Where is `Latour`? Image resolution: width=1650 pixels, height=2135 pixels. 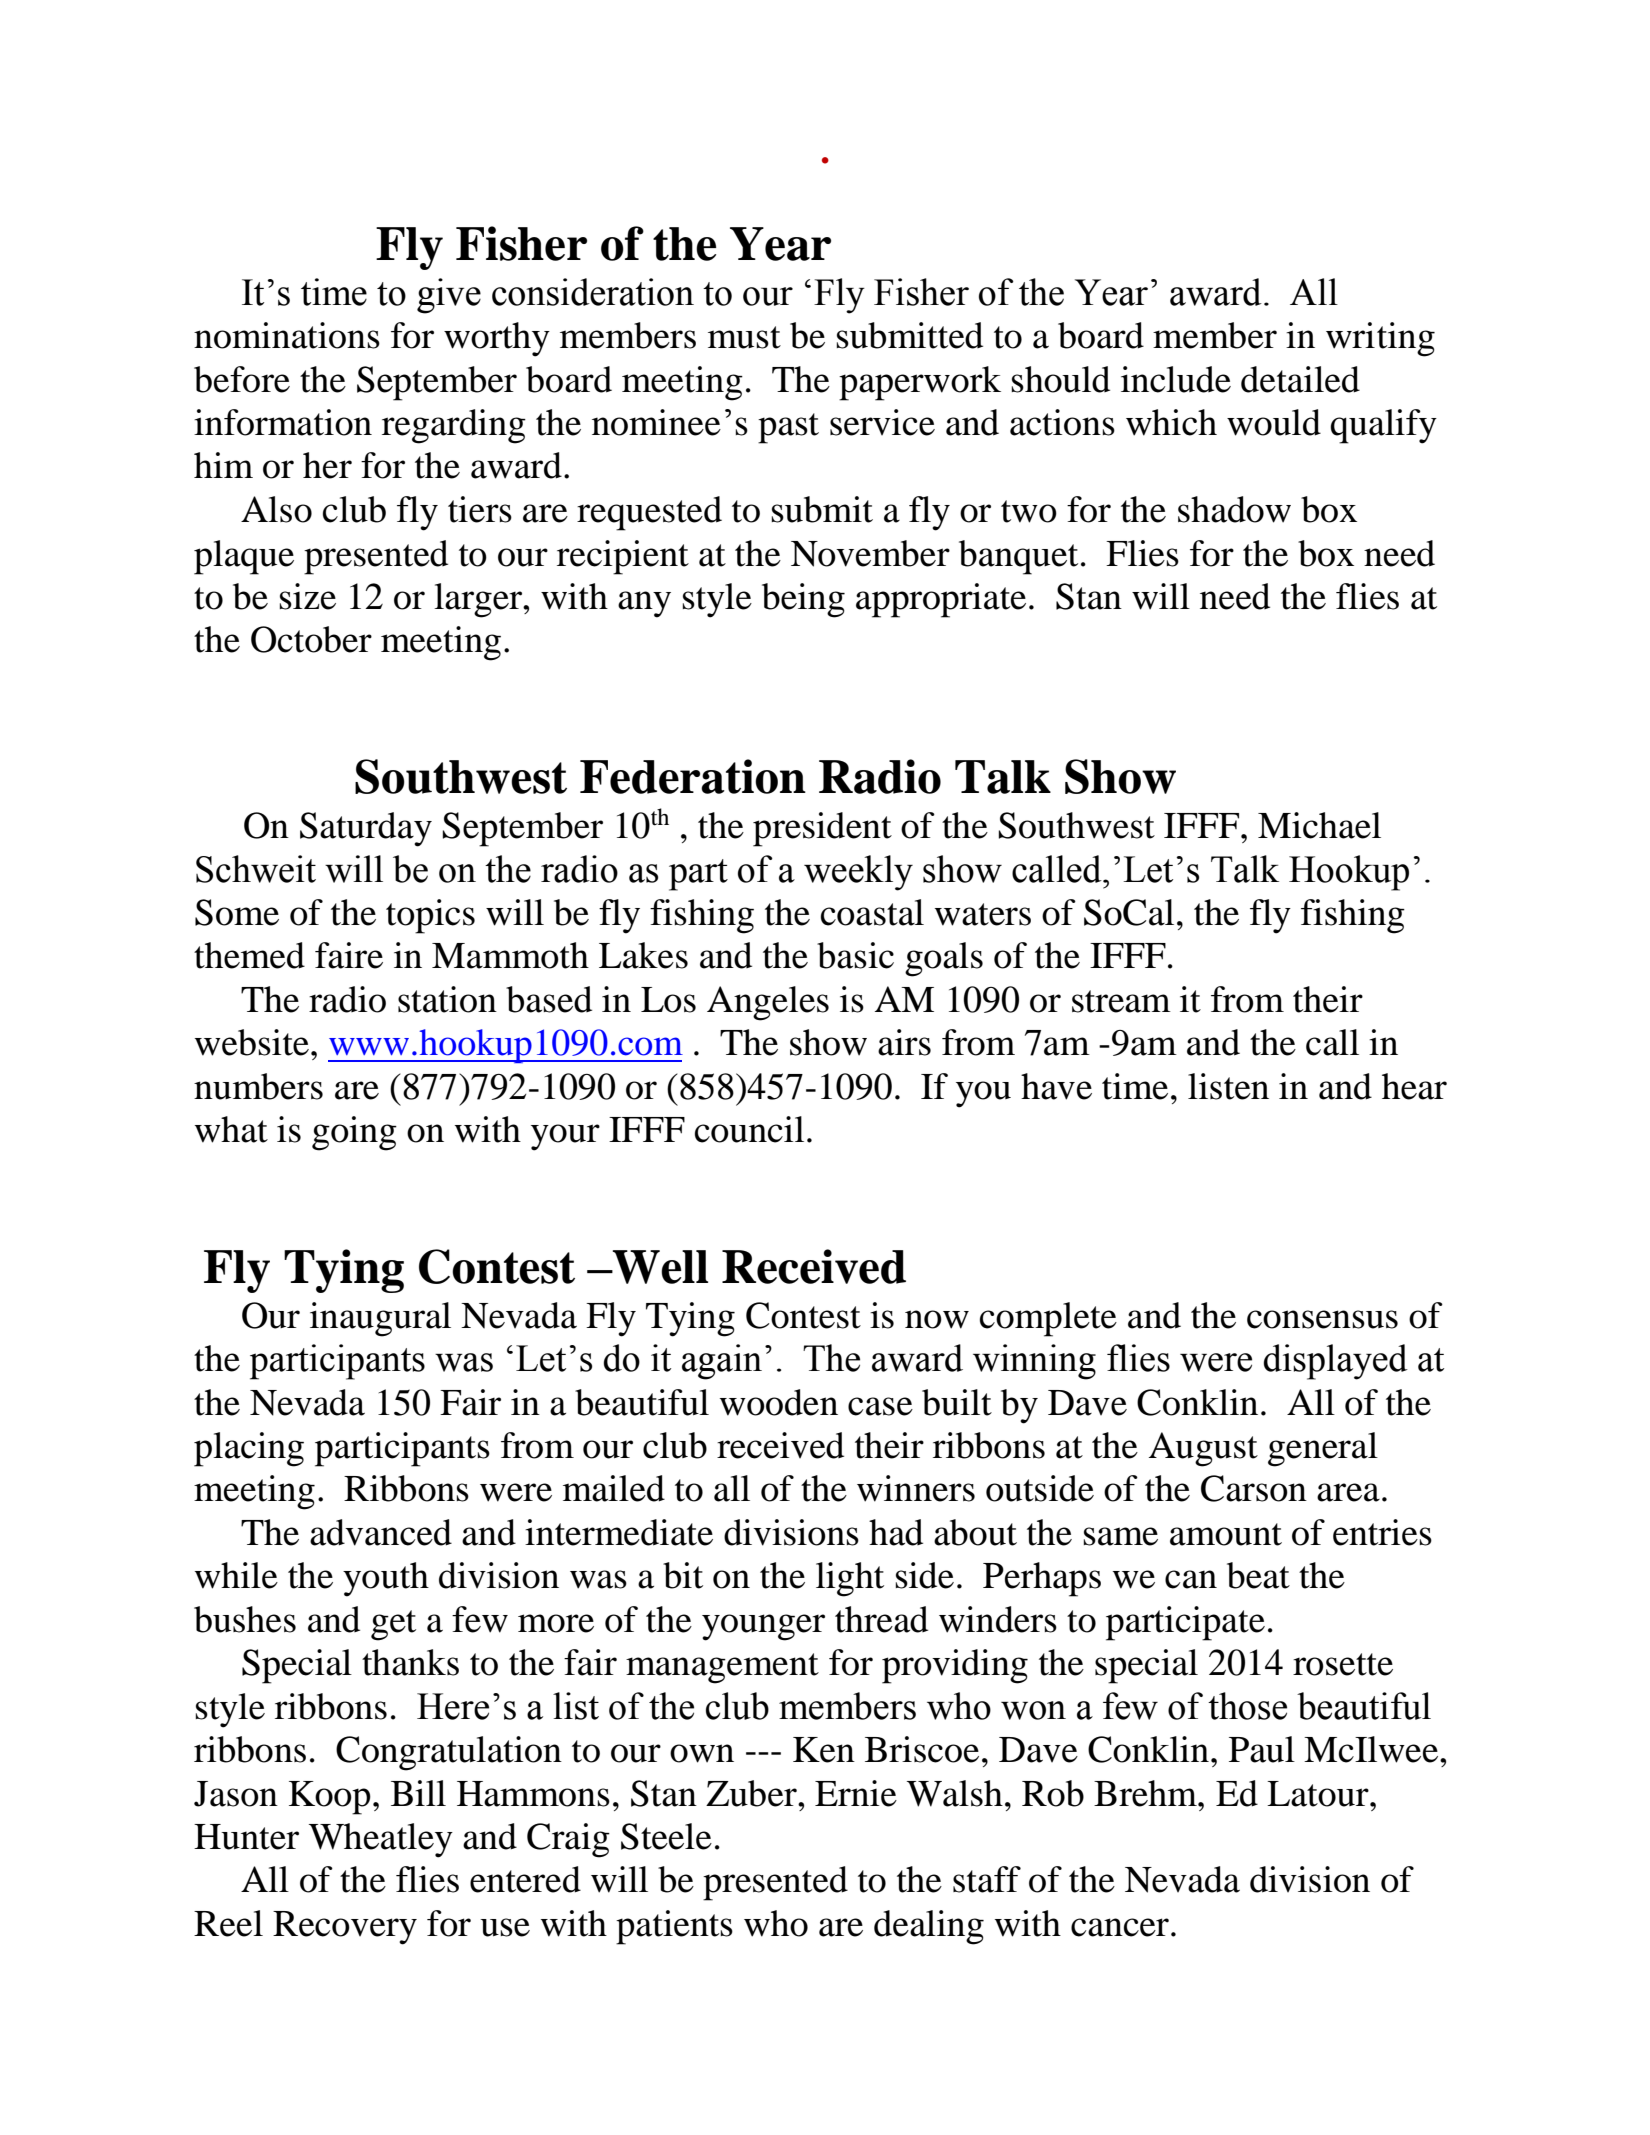
Latour is located at coordinates (1319, 1794).
